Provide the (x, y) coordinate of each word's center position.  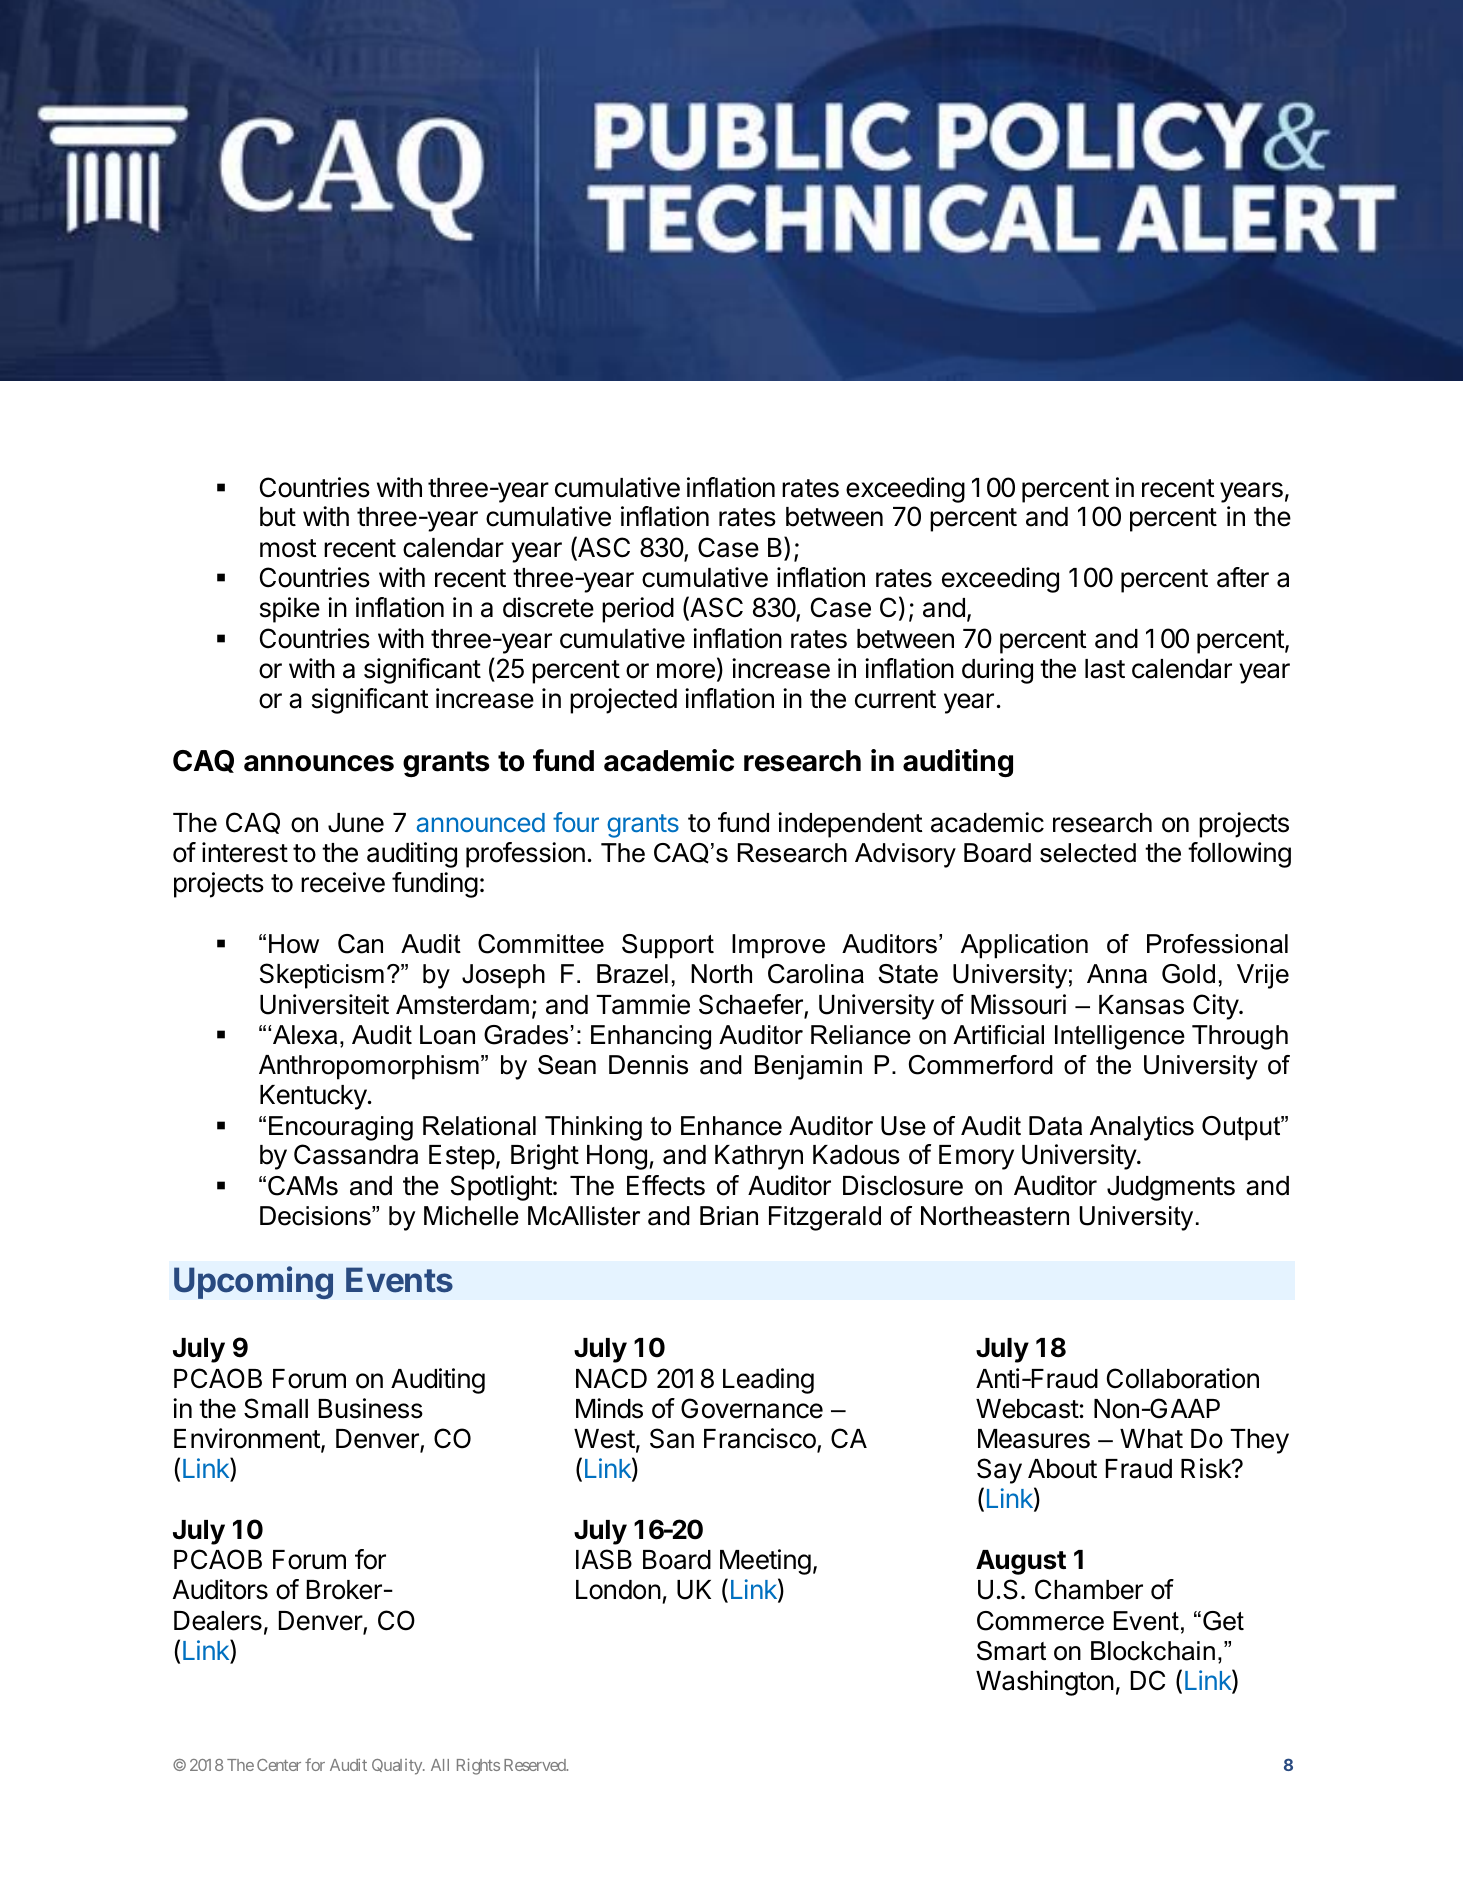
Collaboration (1183, 1378)
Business (371, 1408)
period (638, 610)
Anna (1117, 974)
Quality (398, 1767)
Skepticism (322, 976)
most (288, 548)
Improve (778, 946)
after (1243, 577)
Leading (768, 1381)
